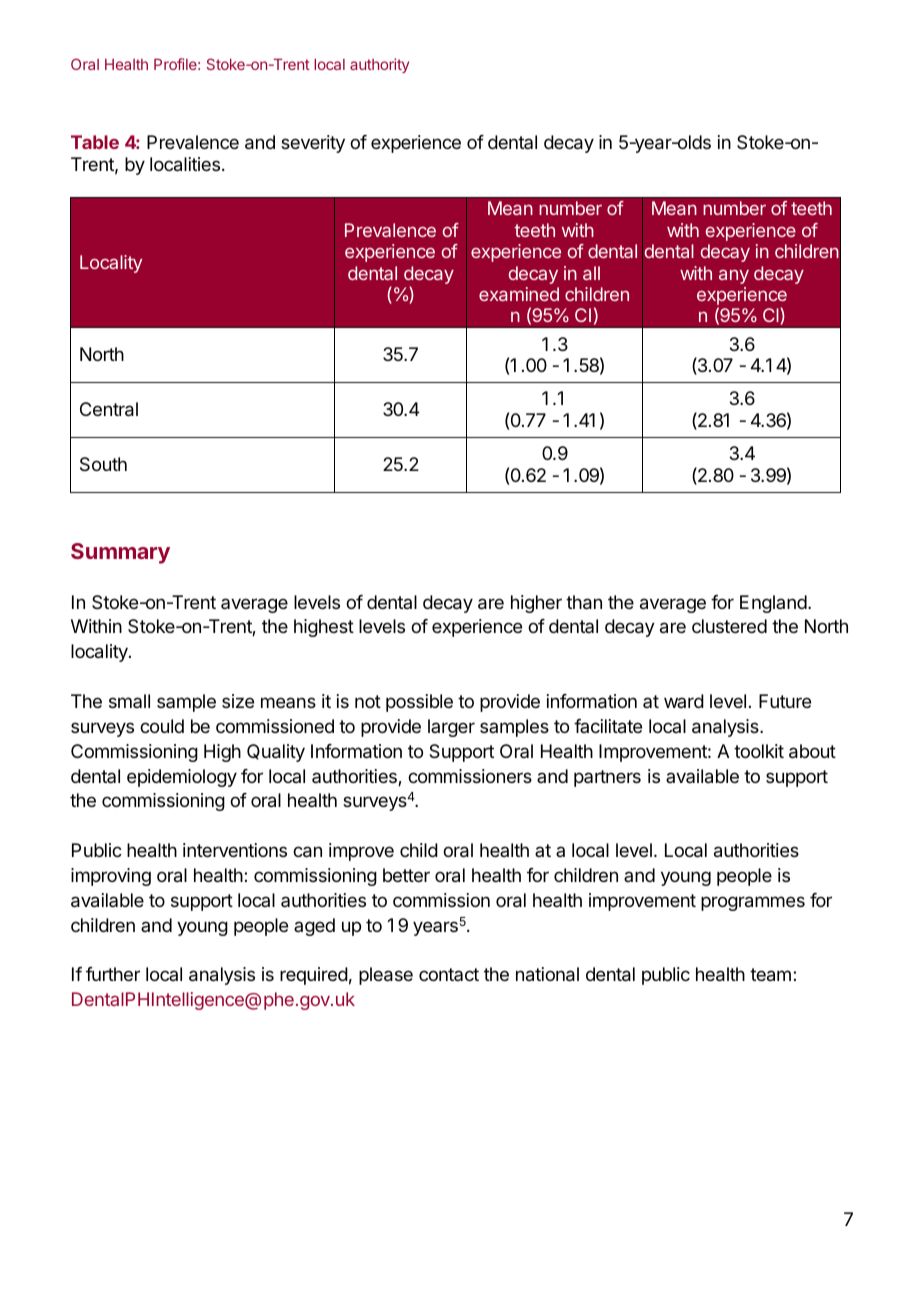 This screenshot has width=924, height=1308. What do you see at coordinates (770, 975) in the screenshot?
I see `team` at bounding box center [770, 975].
